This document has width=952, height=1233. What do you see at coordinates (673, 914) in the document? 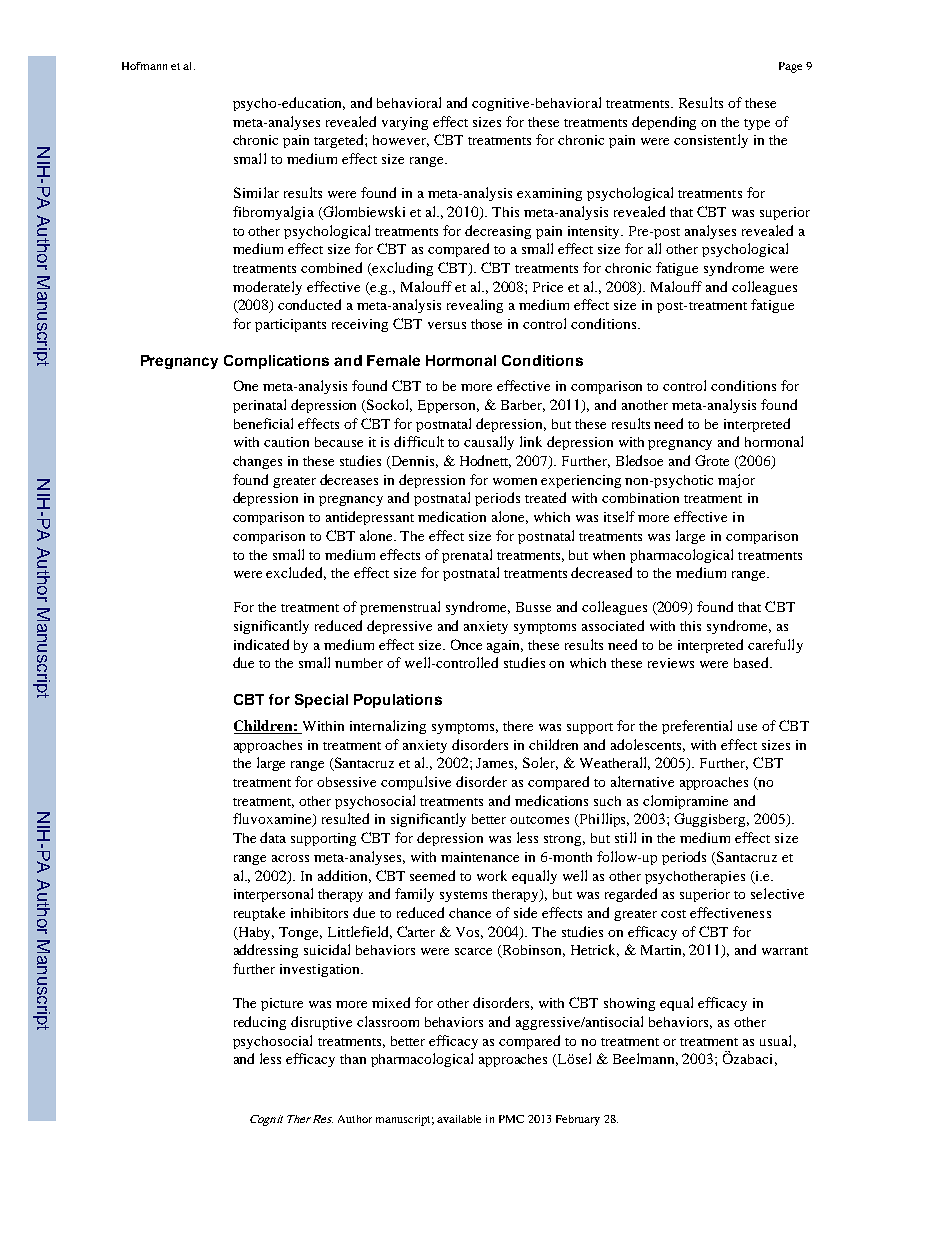
I see `cost` at bounding box center [673, 914].
